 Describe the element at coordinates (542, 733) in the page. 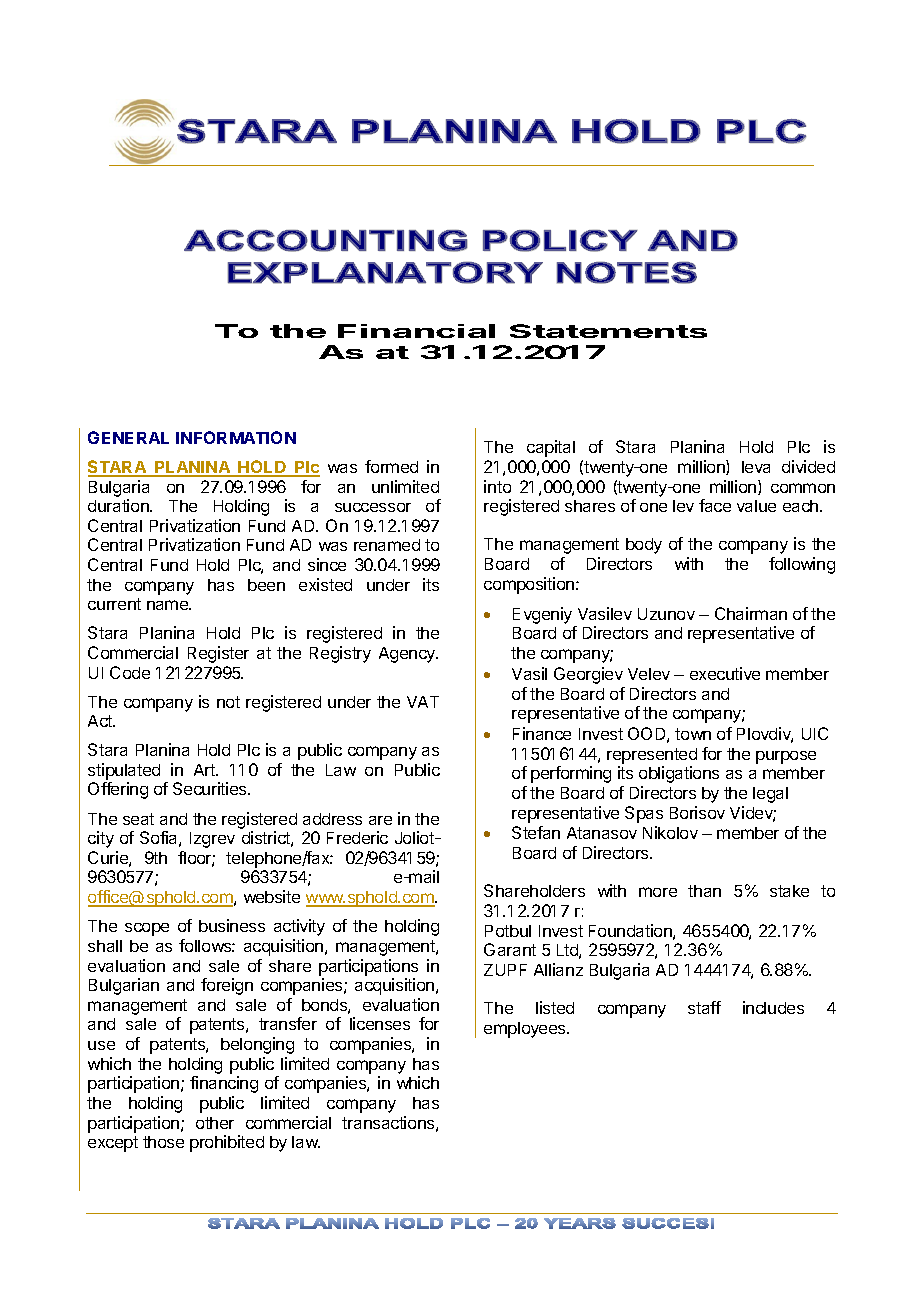

I see `Finance` at that location.
